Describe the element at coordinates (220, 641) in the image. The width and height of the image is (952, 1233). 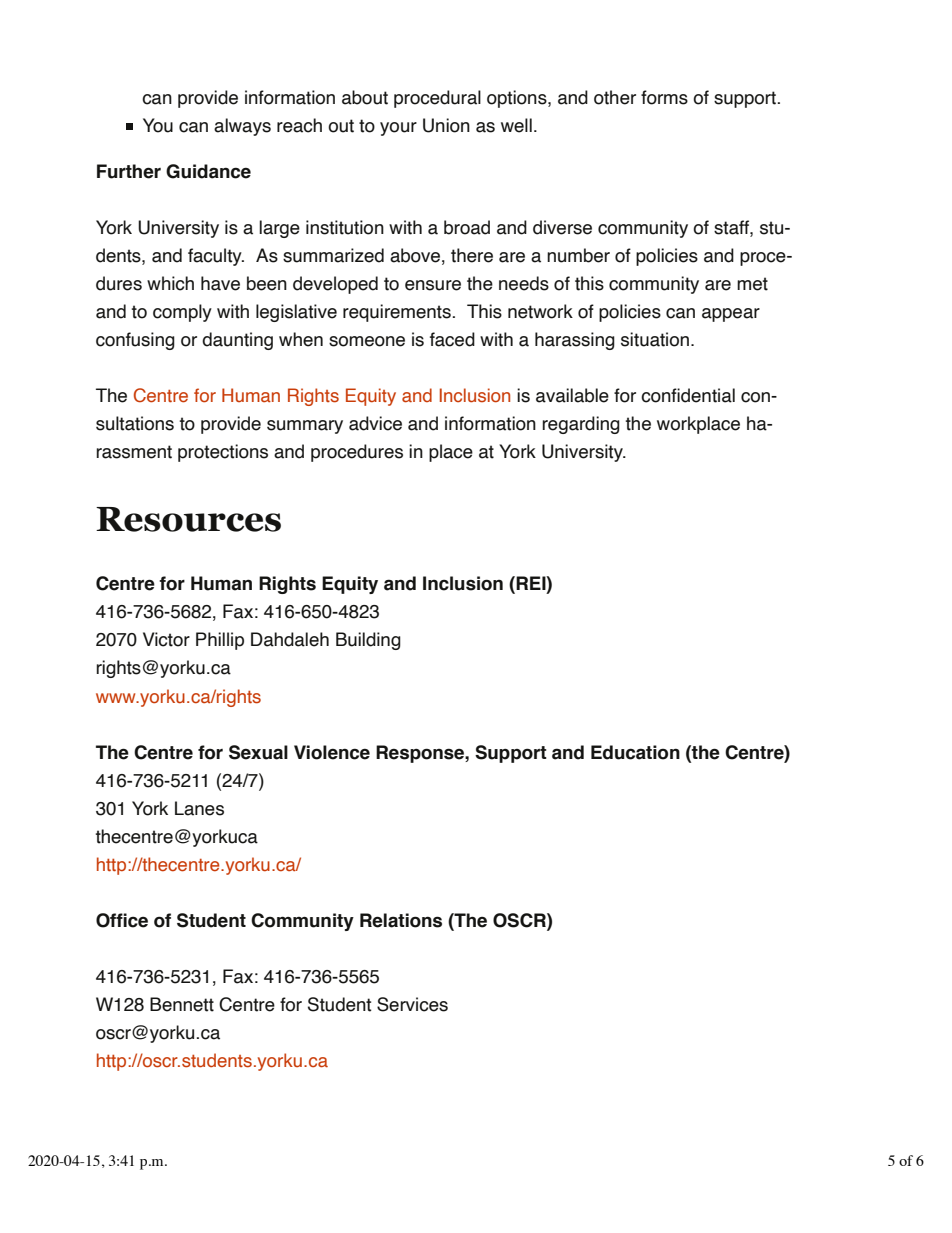
I see `Phillip` at that location.
